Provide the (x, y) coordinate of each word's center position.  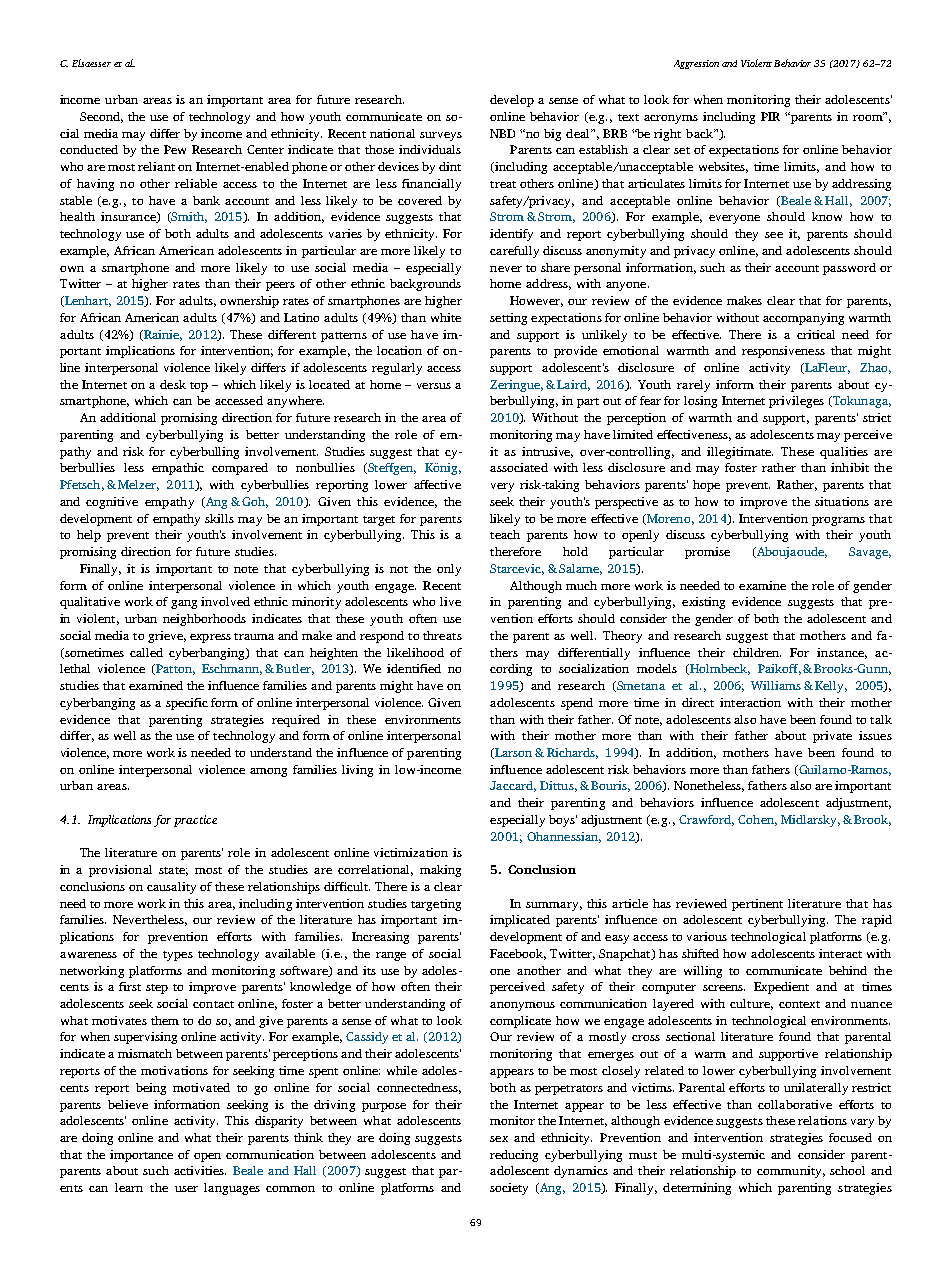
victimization (411, 852)
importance (141, 1156)
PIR (770, 116)
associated (519, 467)
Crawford (706, 820)
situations (842, 501)
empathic (178, 469)
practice (195, 821)
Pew (175, 149)
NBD (502, 133)
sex (499, 1139)
